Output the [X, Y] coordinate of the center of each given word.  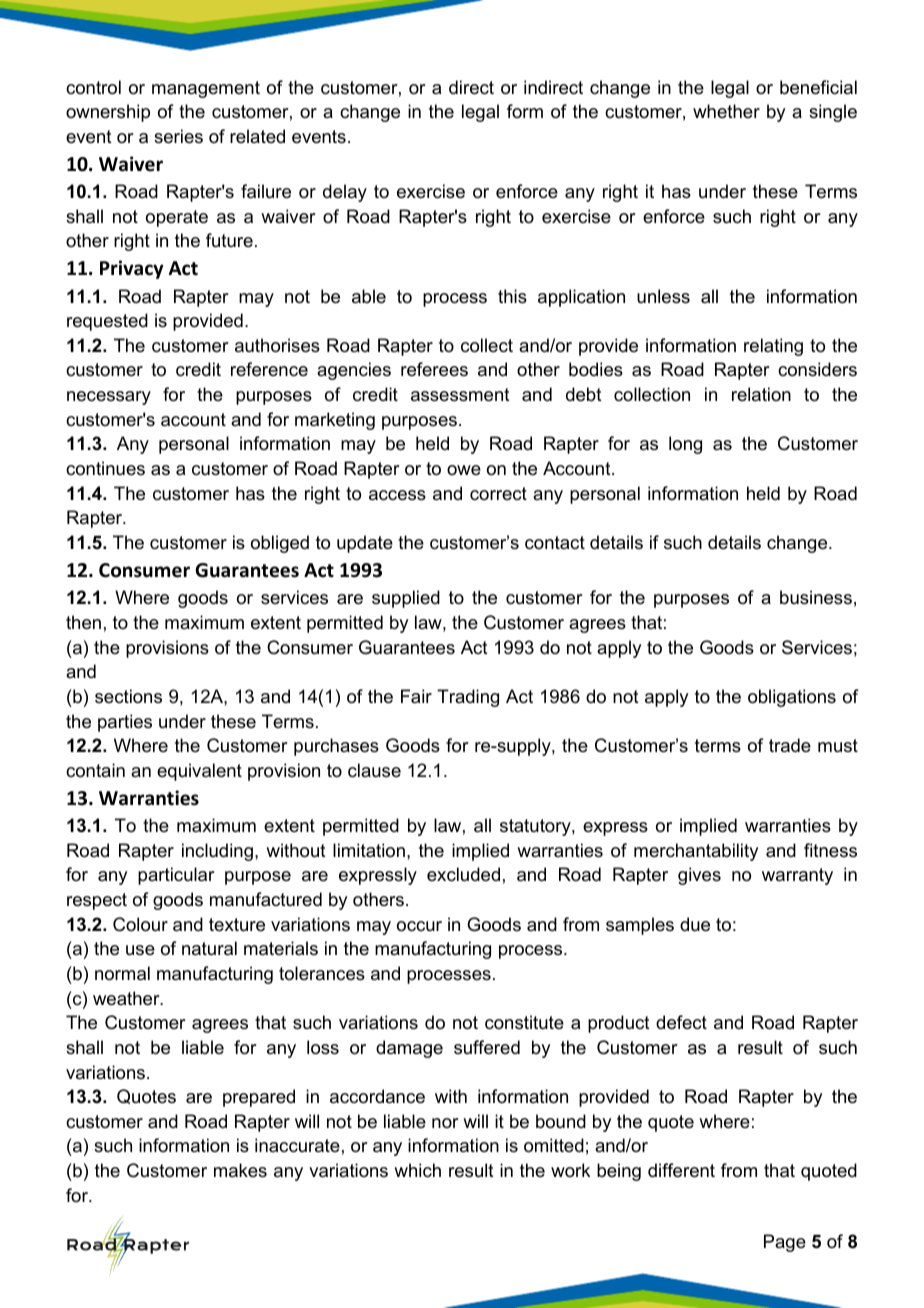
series [178, 136]
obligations [792, 698]
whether [726, 111]
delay [345, 193]
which [417, 1170]
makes [240, 1170]
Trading [468, 698]
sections [128, 696]
